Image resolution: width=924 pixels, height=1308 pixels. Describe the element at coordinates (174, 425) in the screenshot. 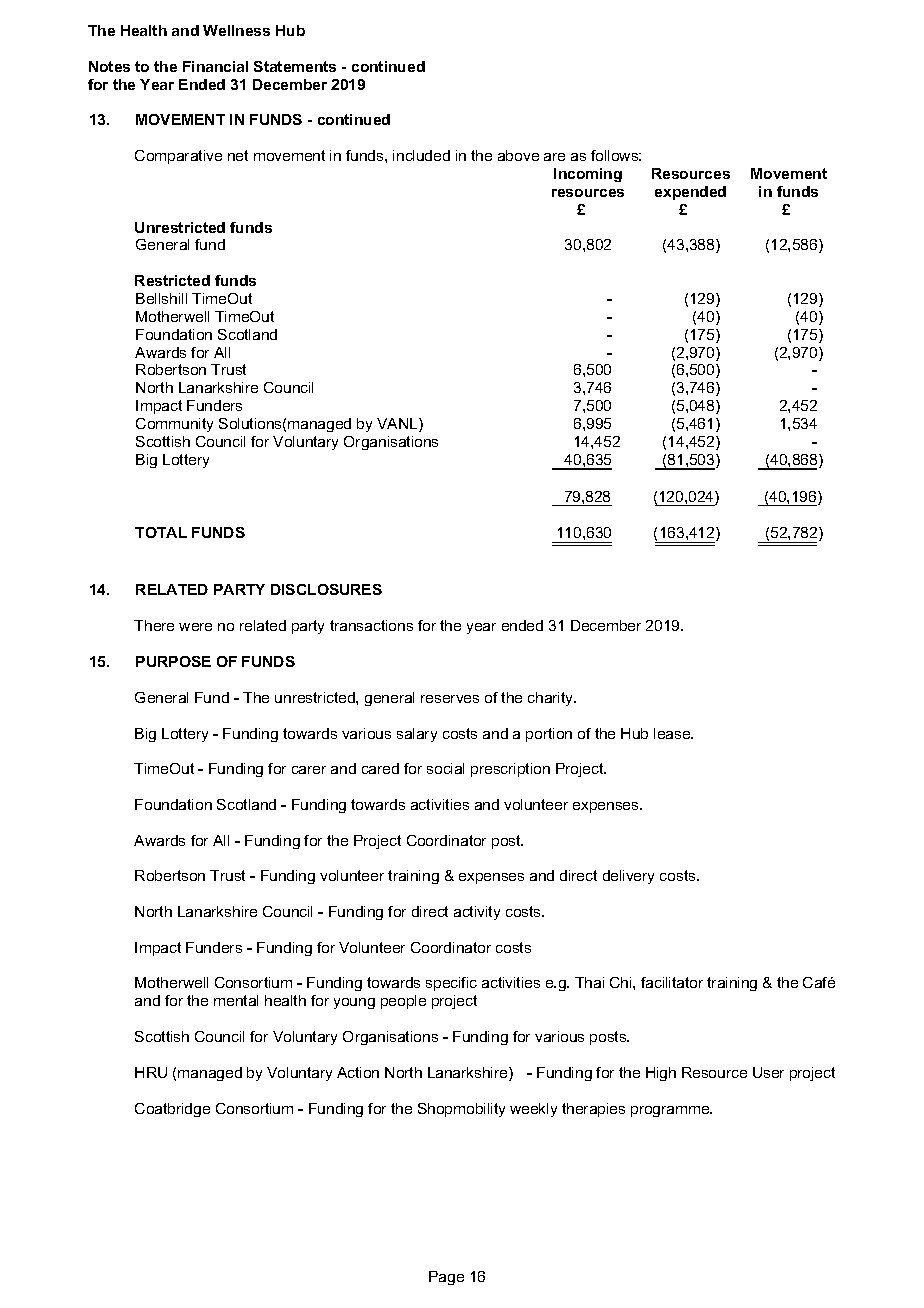

I see `Community` at that location.
